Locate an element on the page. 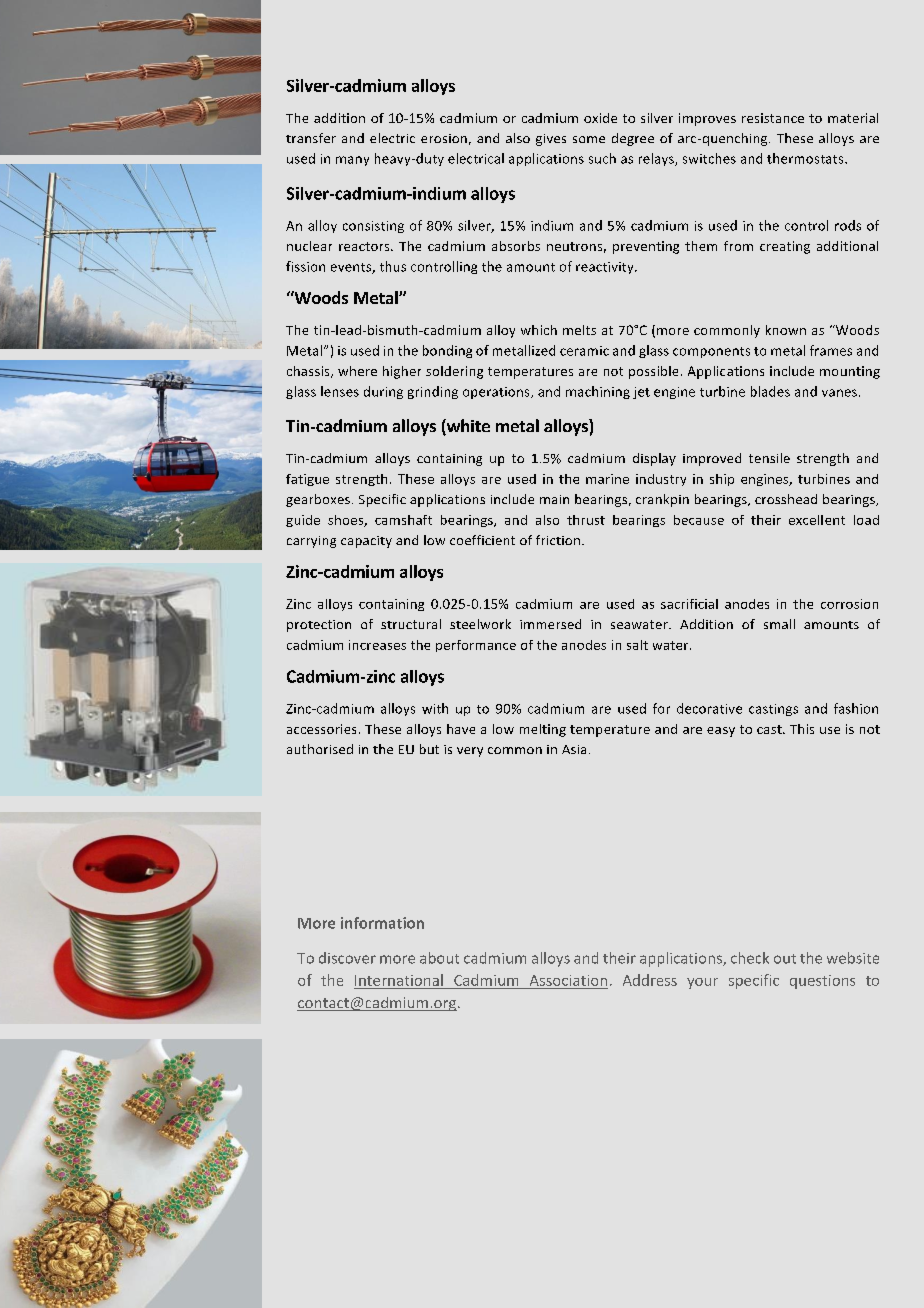 This image has height=1308, width=924. many is located at coordinates (352, 161).
